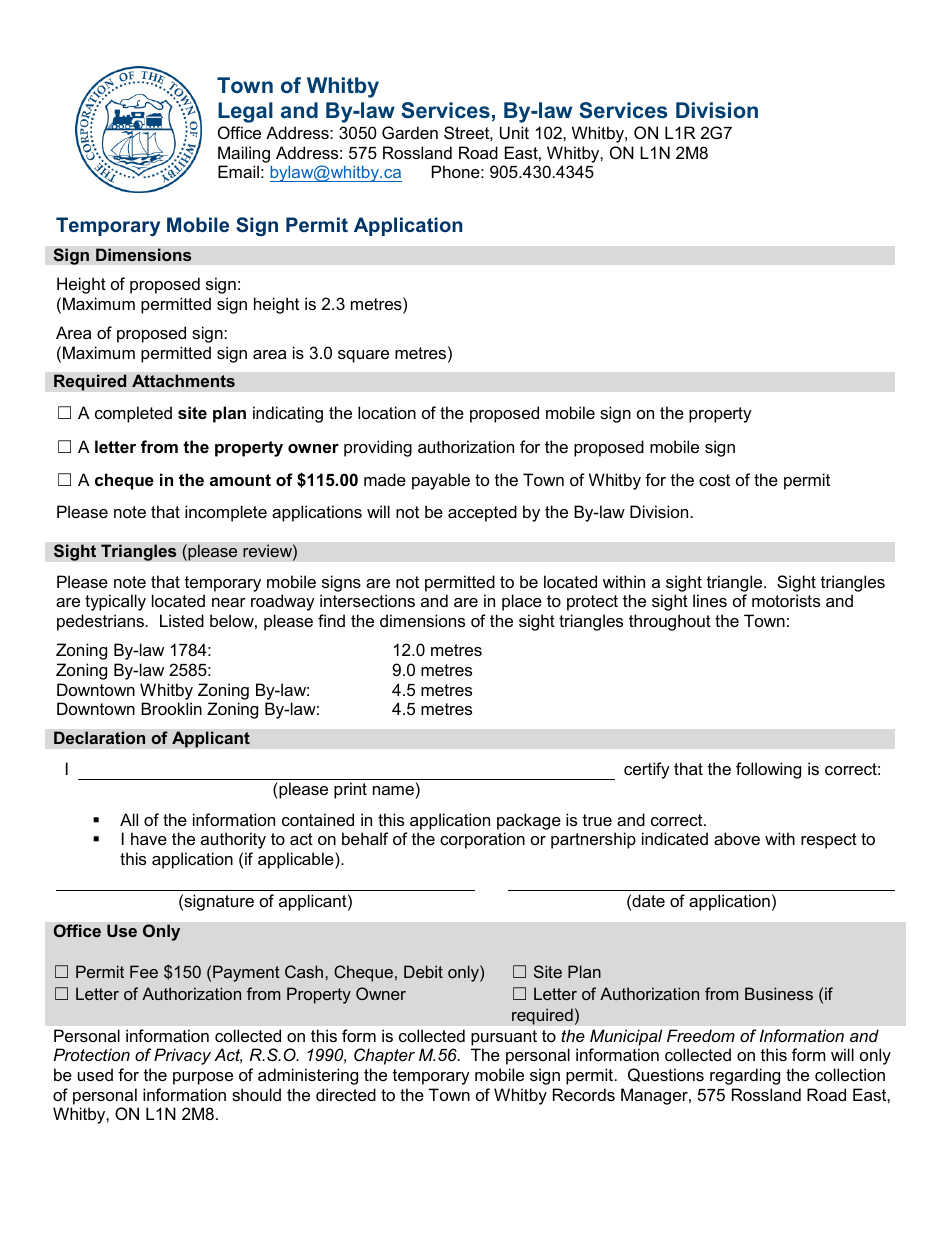  I want to click on incomplete, so click(226, 513).
